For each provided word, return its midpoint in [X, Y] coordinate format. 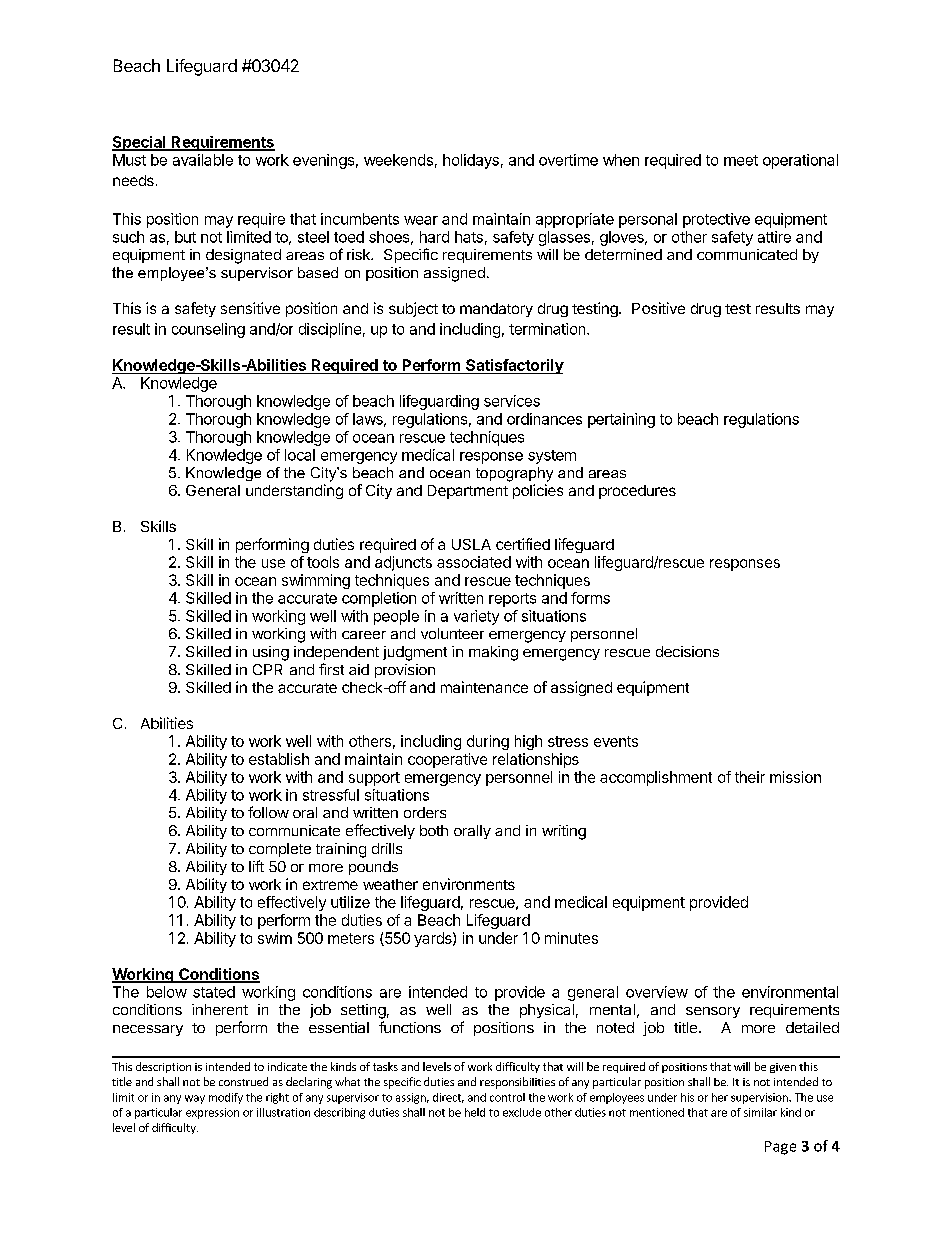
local [300, 455]
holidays [471, 161]
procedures [637, 492]
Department [468, 492]
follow [268, 812]
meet [741, 160]
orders [425, 812]
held [475, 1112]
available [203, 160]
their [750, 777]
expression [212, 1113]
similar [760, 1112]
